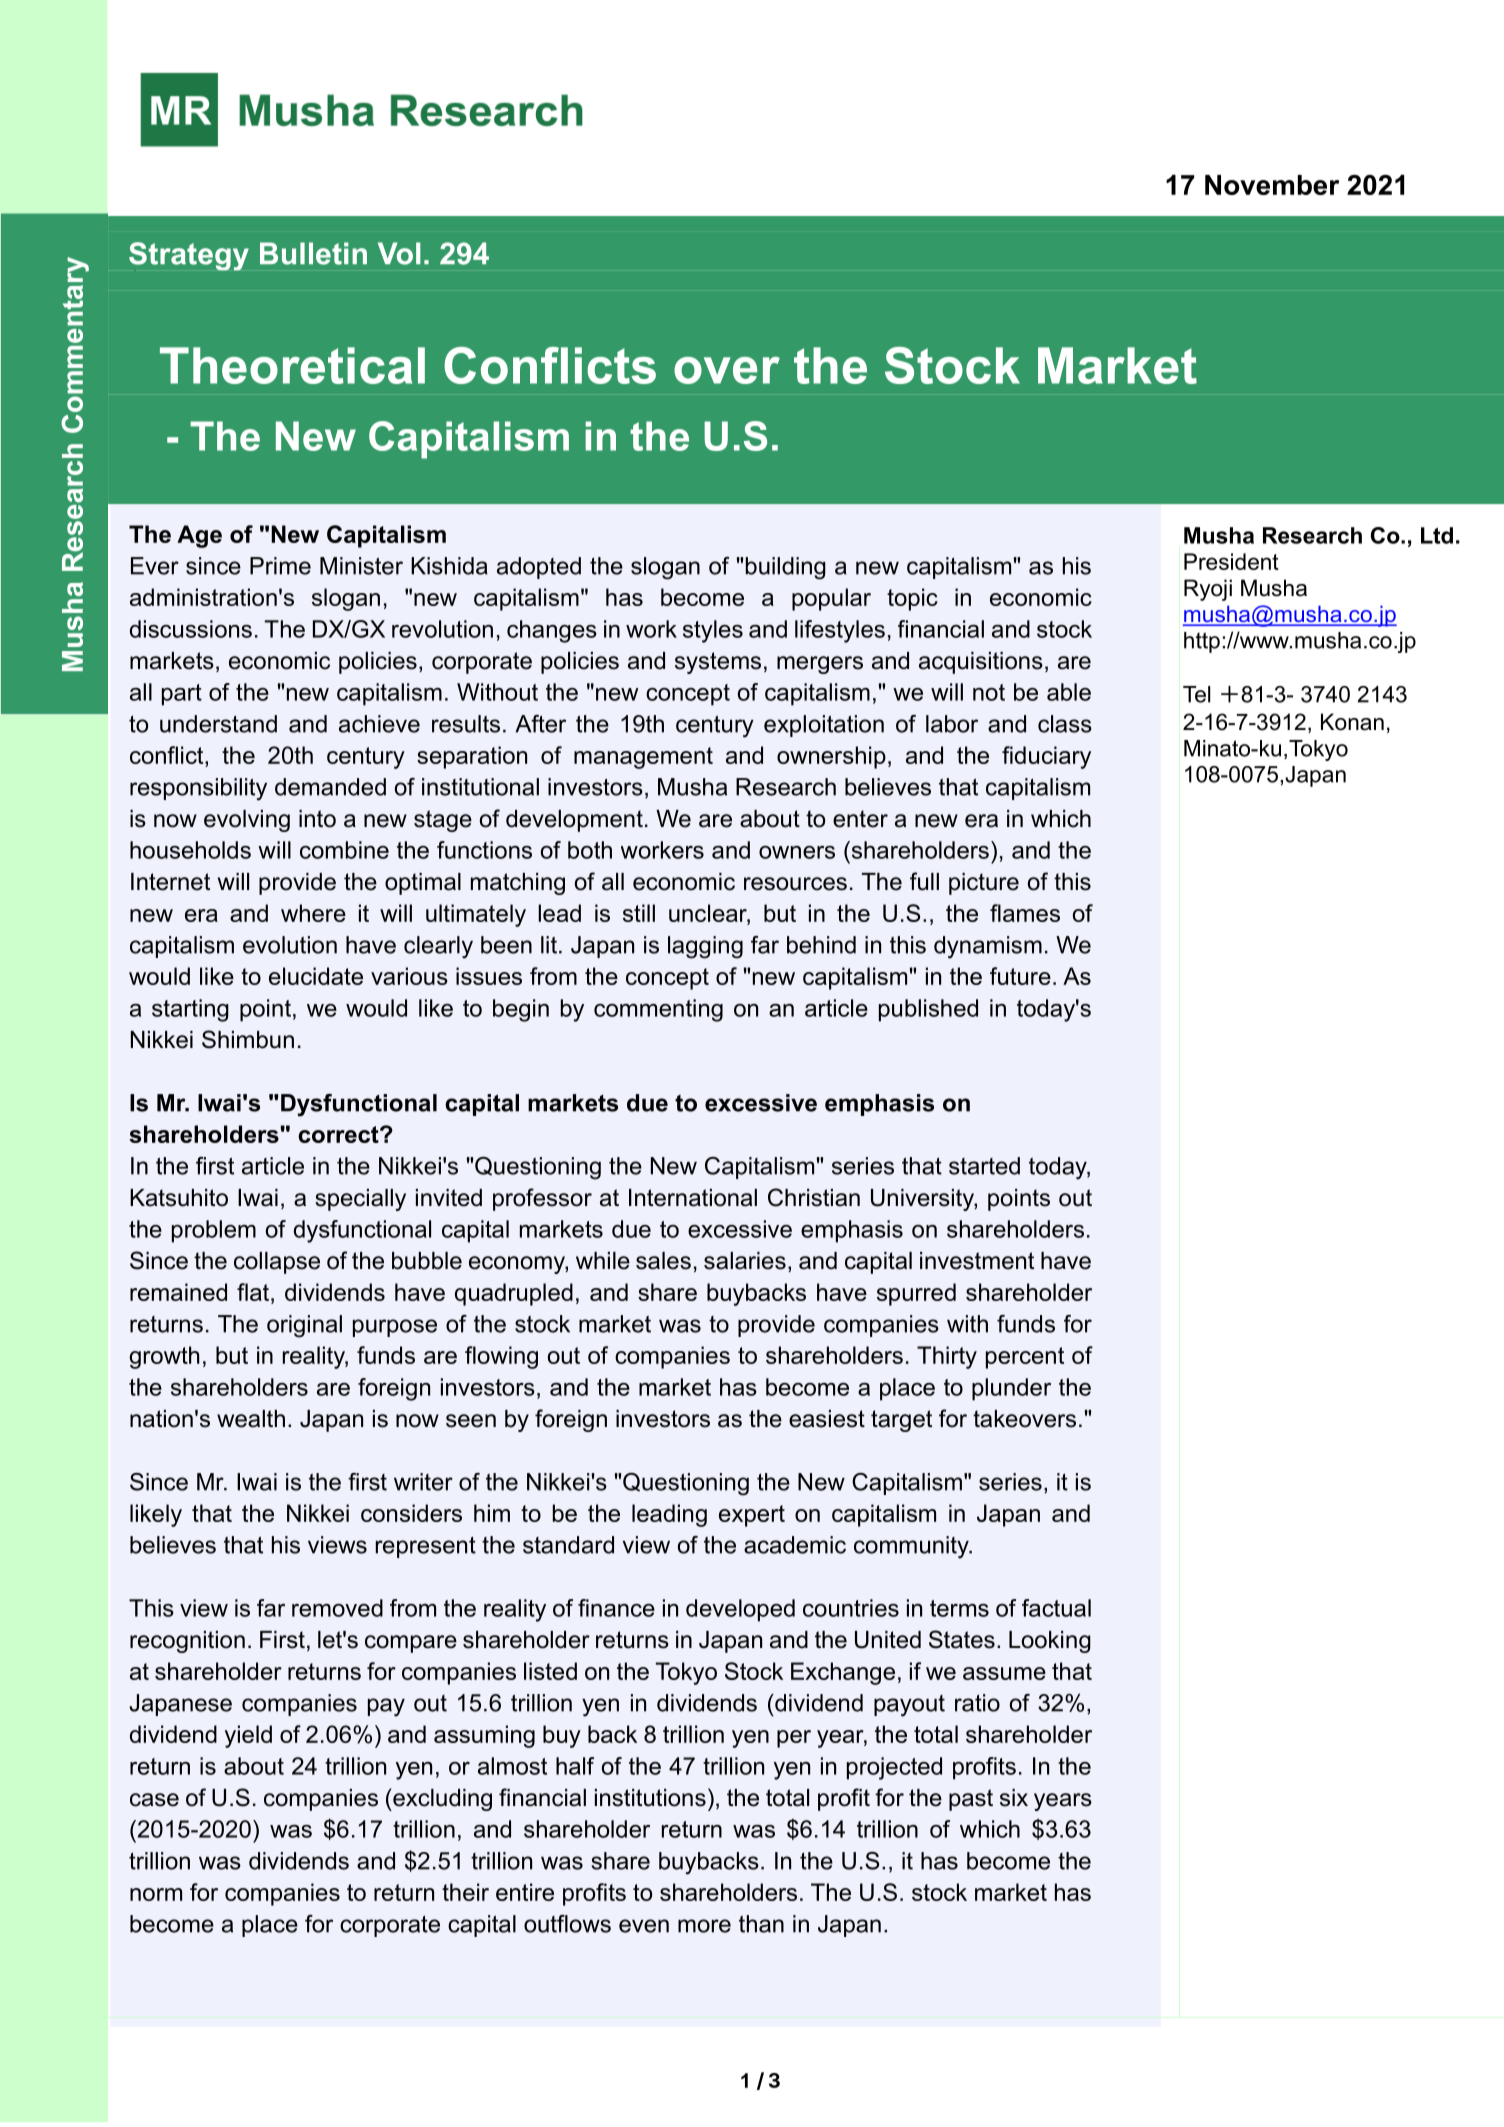 Image resolution: width=1504 pixels, height=2127 pixels. What do you see at coordinates (1272, 185) in the screenshot?
I see `November` at bounding box center [1272, 185].
